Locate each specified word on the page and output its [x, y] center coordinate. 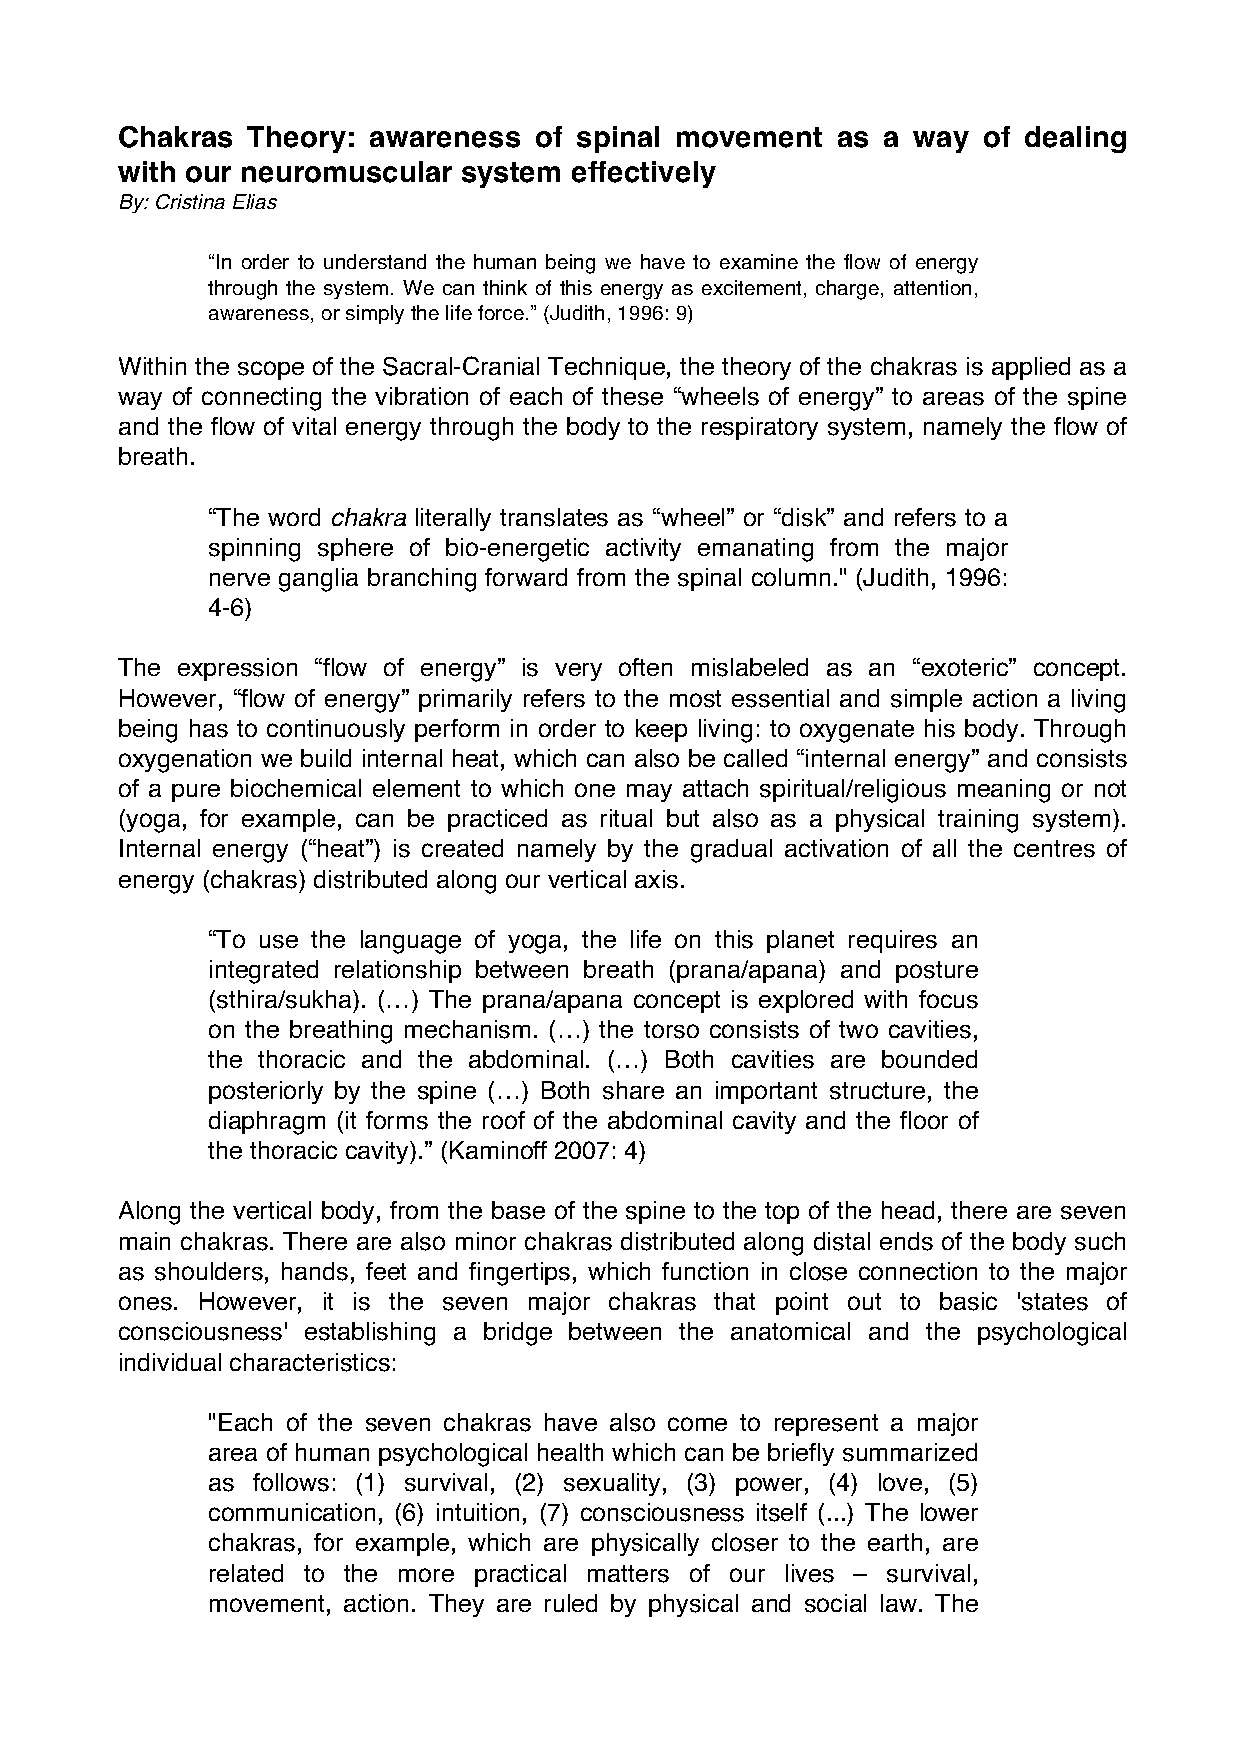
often [645, 667]
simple [926, 700]
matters [628, 1574]
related [246, 1573]
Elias [255, 201]
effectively [644, 174]
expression [237, 669]
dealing [1075, 139]
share [633, 1090]
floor [924, 1120]
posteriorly [266, 1092]
